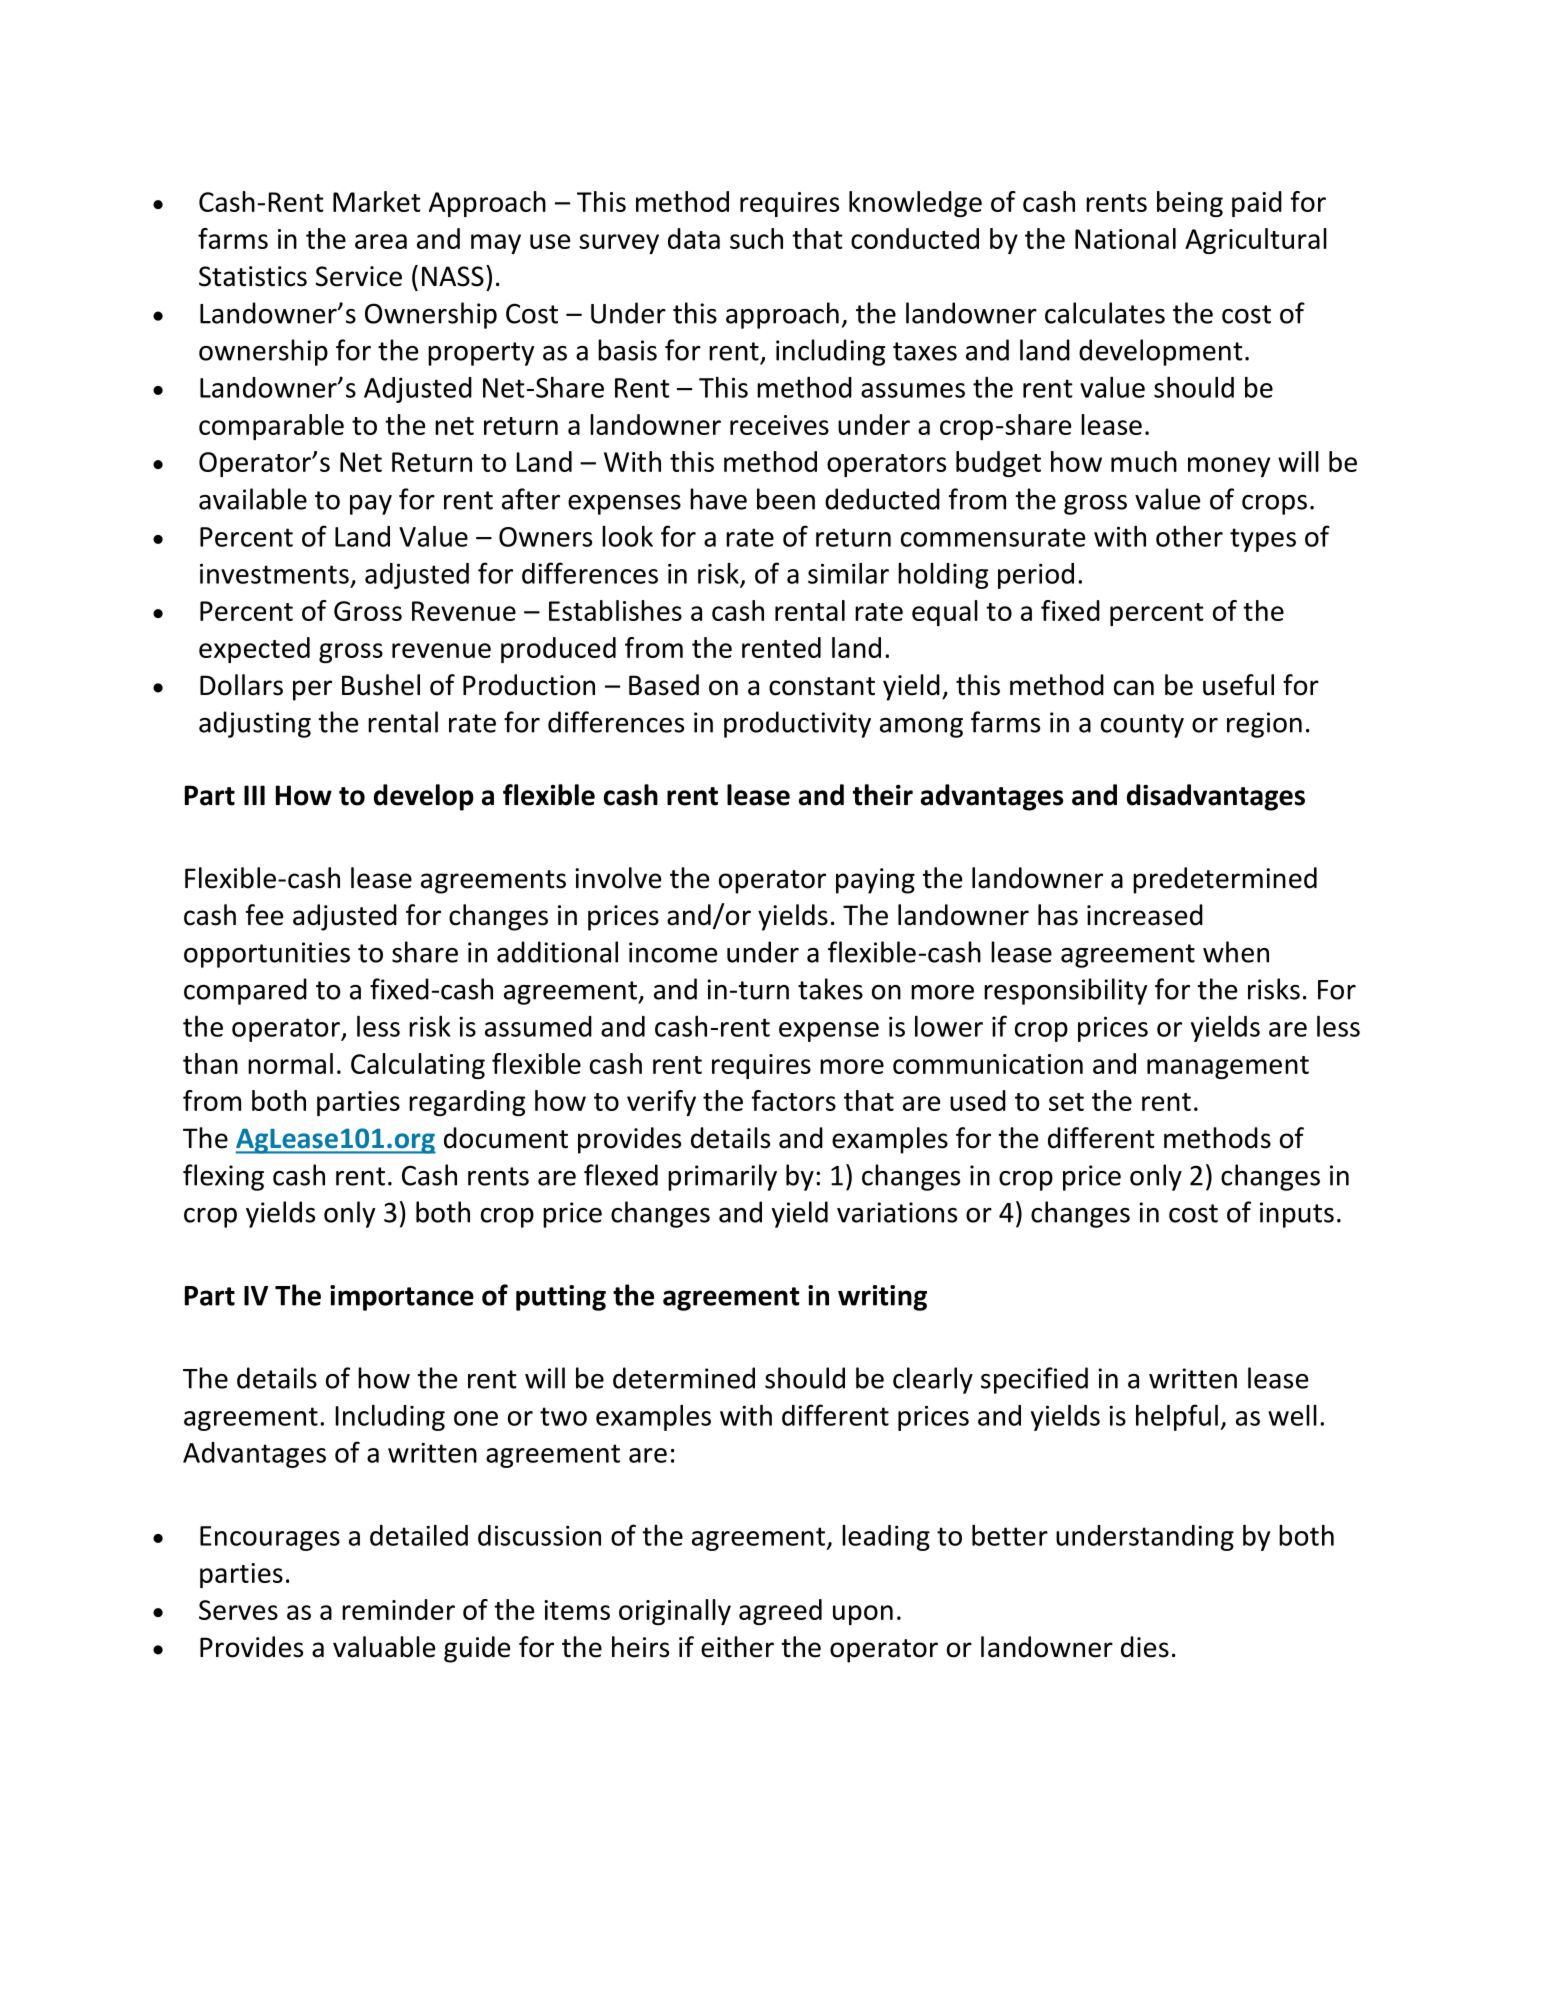 The image size is (1553, 2010). I want to click on fee, so click(264, 915).
